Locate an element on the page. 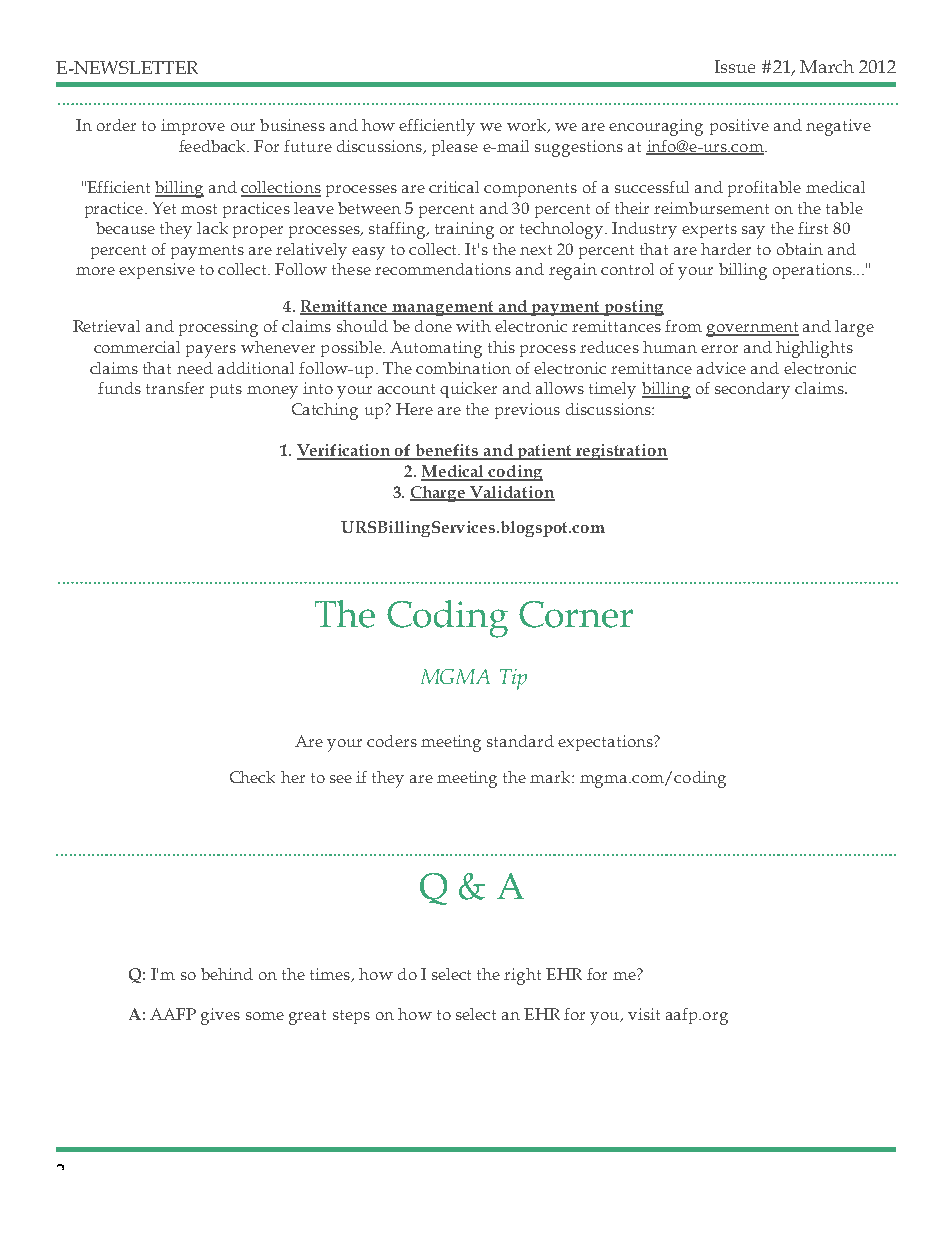 The width and height of the page is (952, 1233). Charge is located at coordinates (439, 494).
